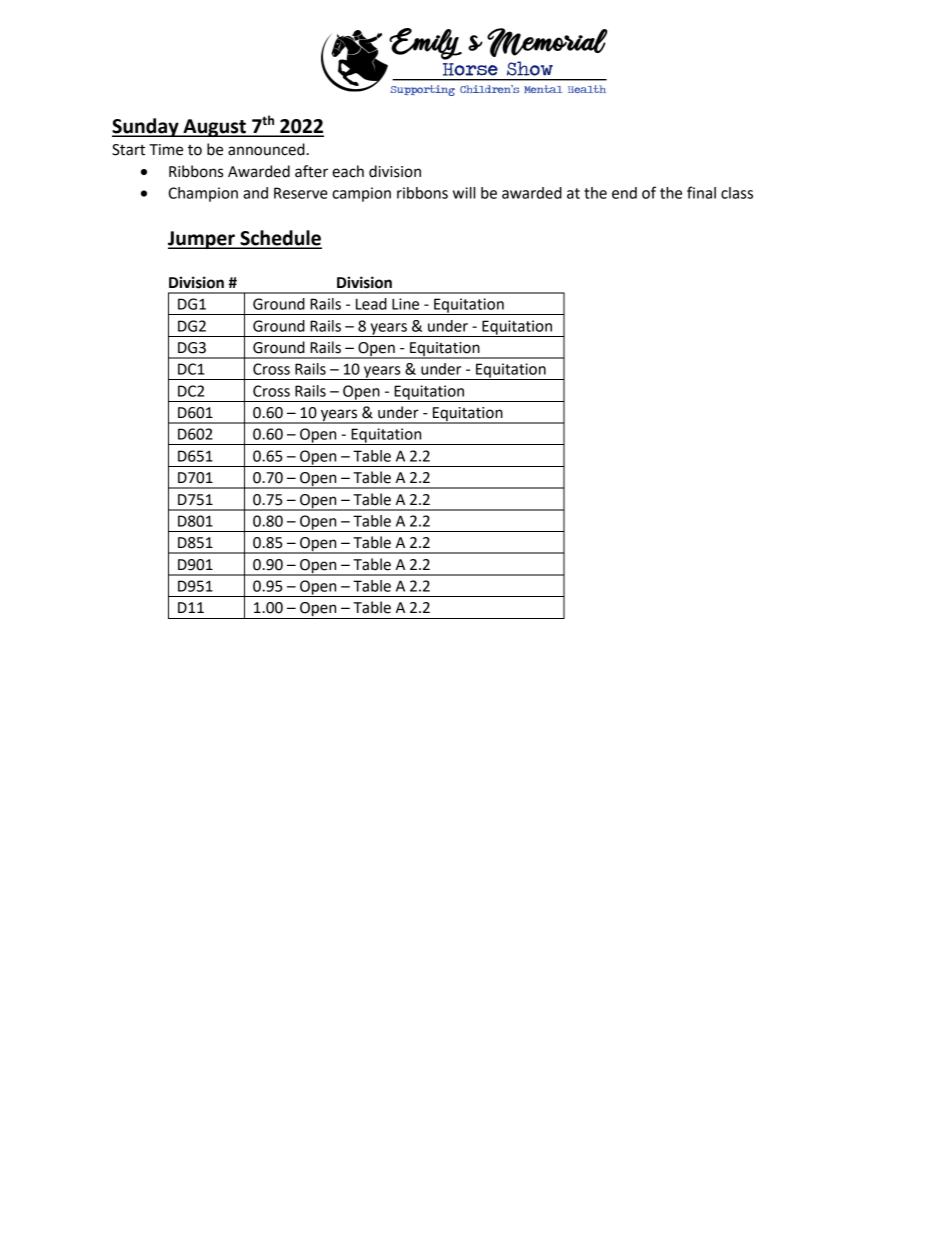 The image size is (952, 1233). Describe the element at coordinates (203, 194) in the screenshot. I see `Champion` at that location.
